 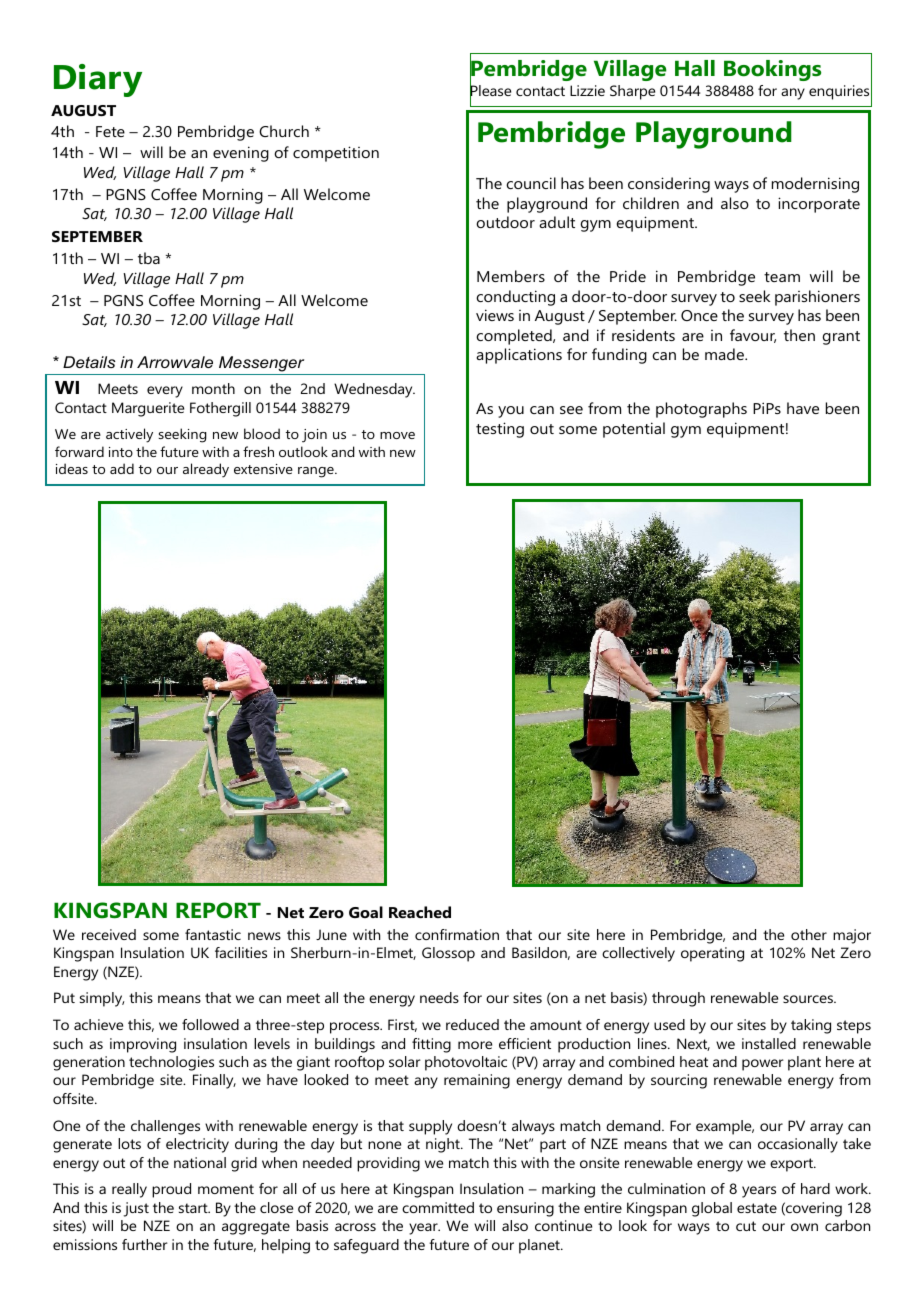 I want to click on operating, so click(x=712, y=954).
